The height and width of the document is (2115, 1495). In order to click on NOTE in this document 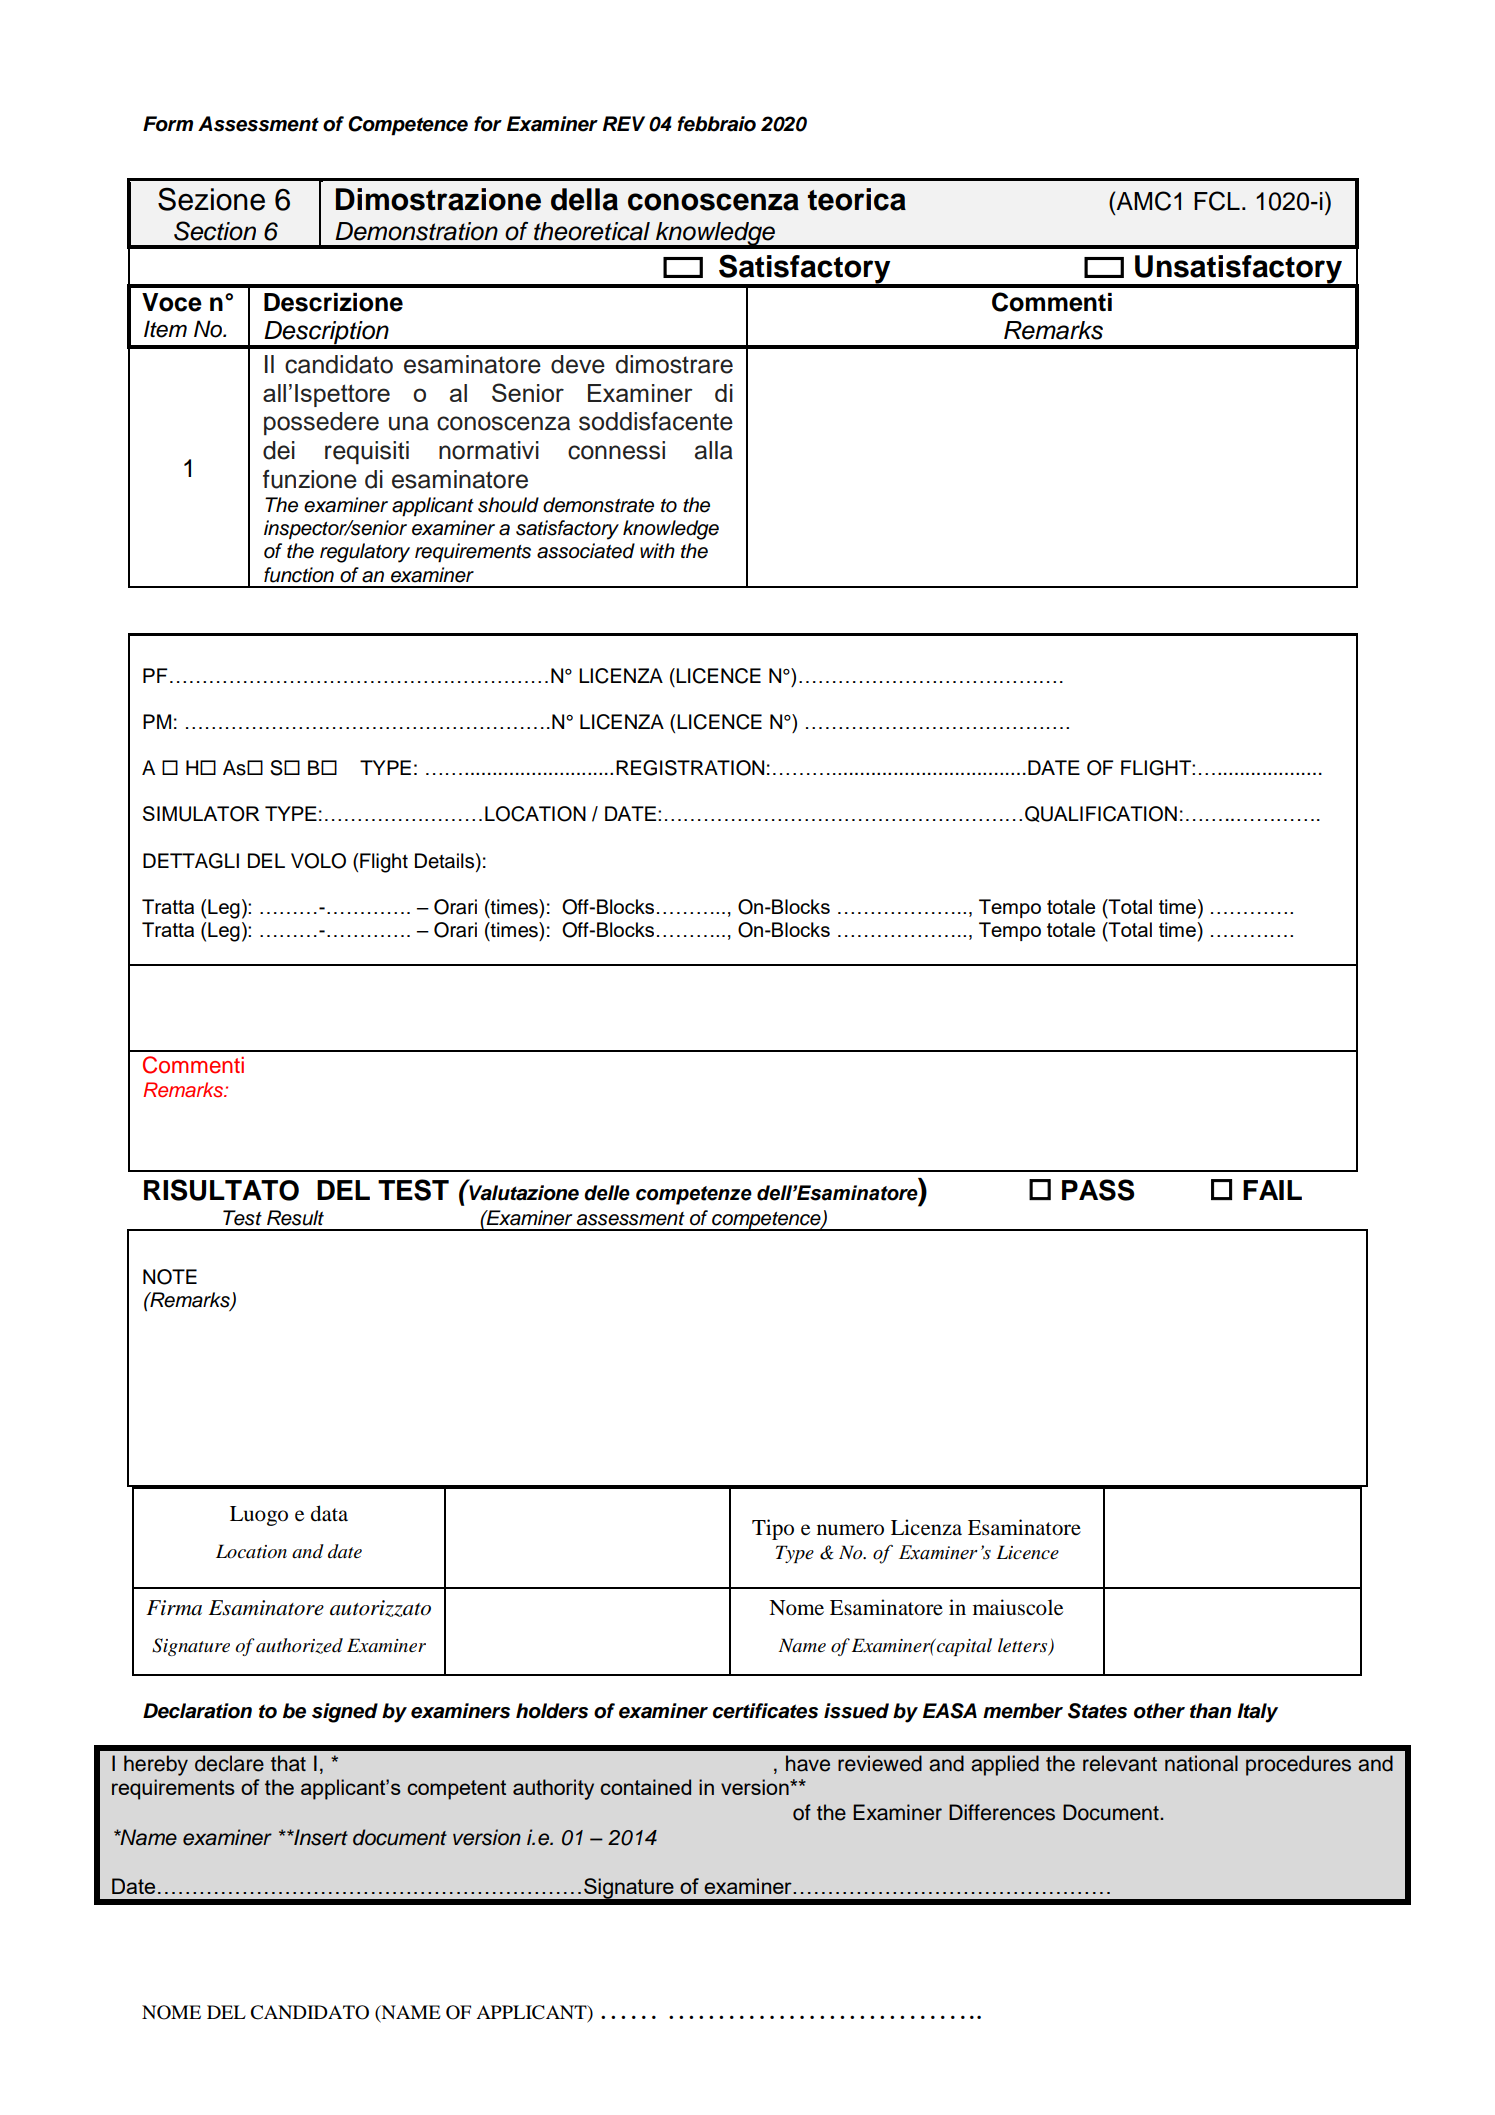, I will do `click(170, 1277)`.
